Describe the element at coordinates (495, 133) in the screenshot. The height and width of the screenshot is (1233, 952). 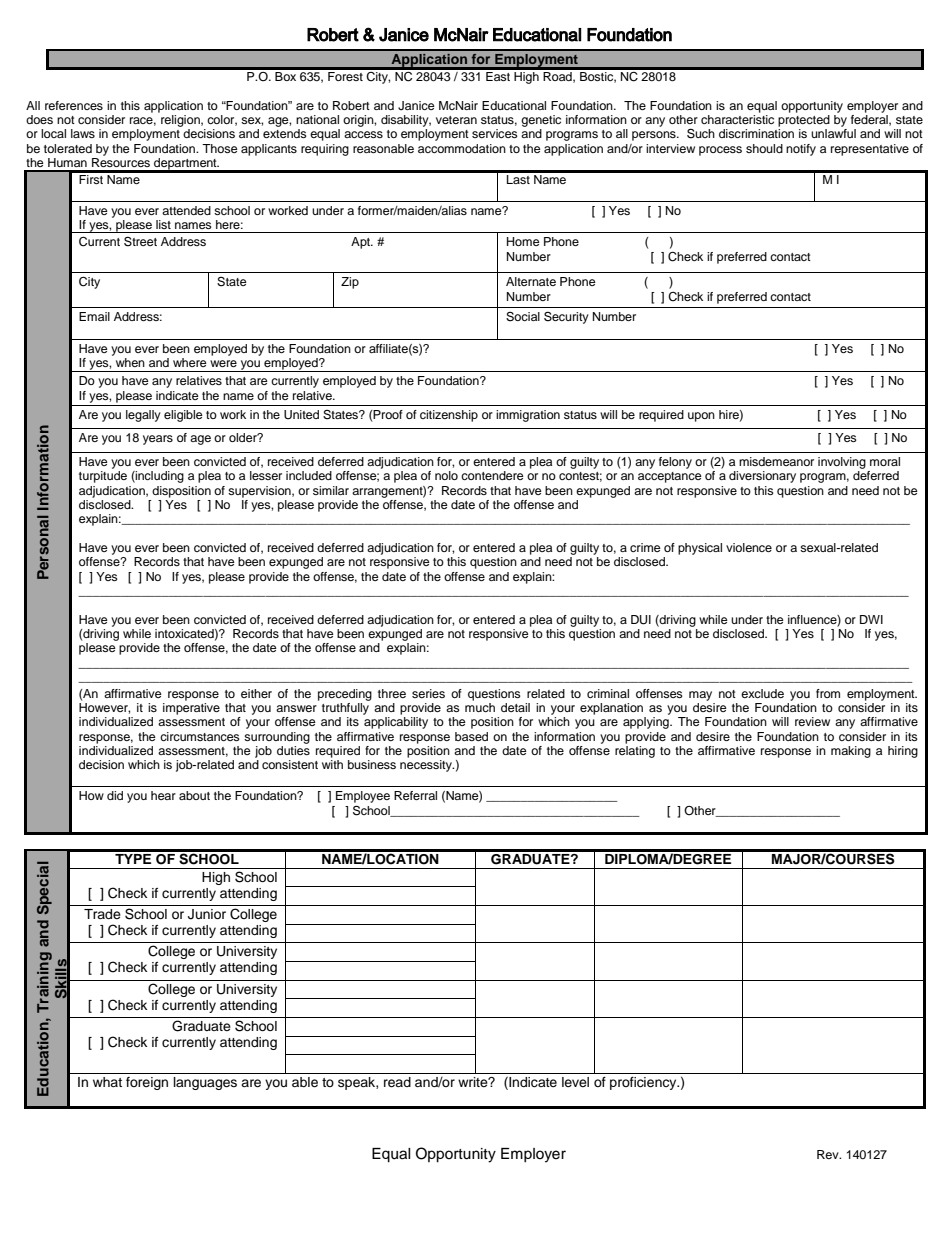
I see `services` at that location.
